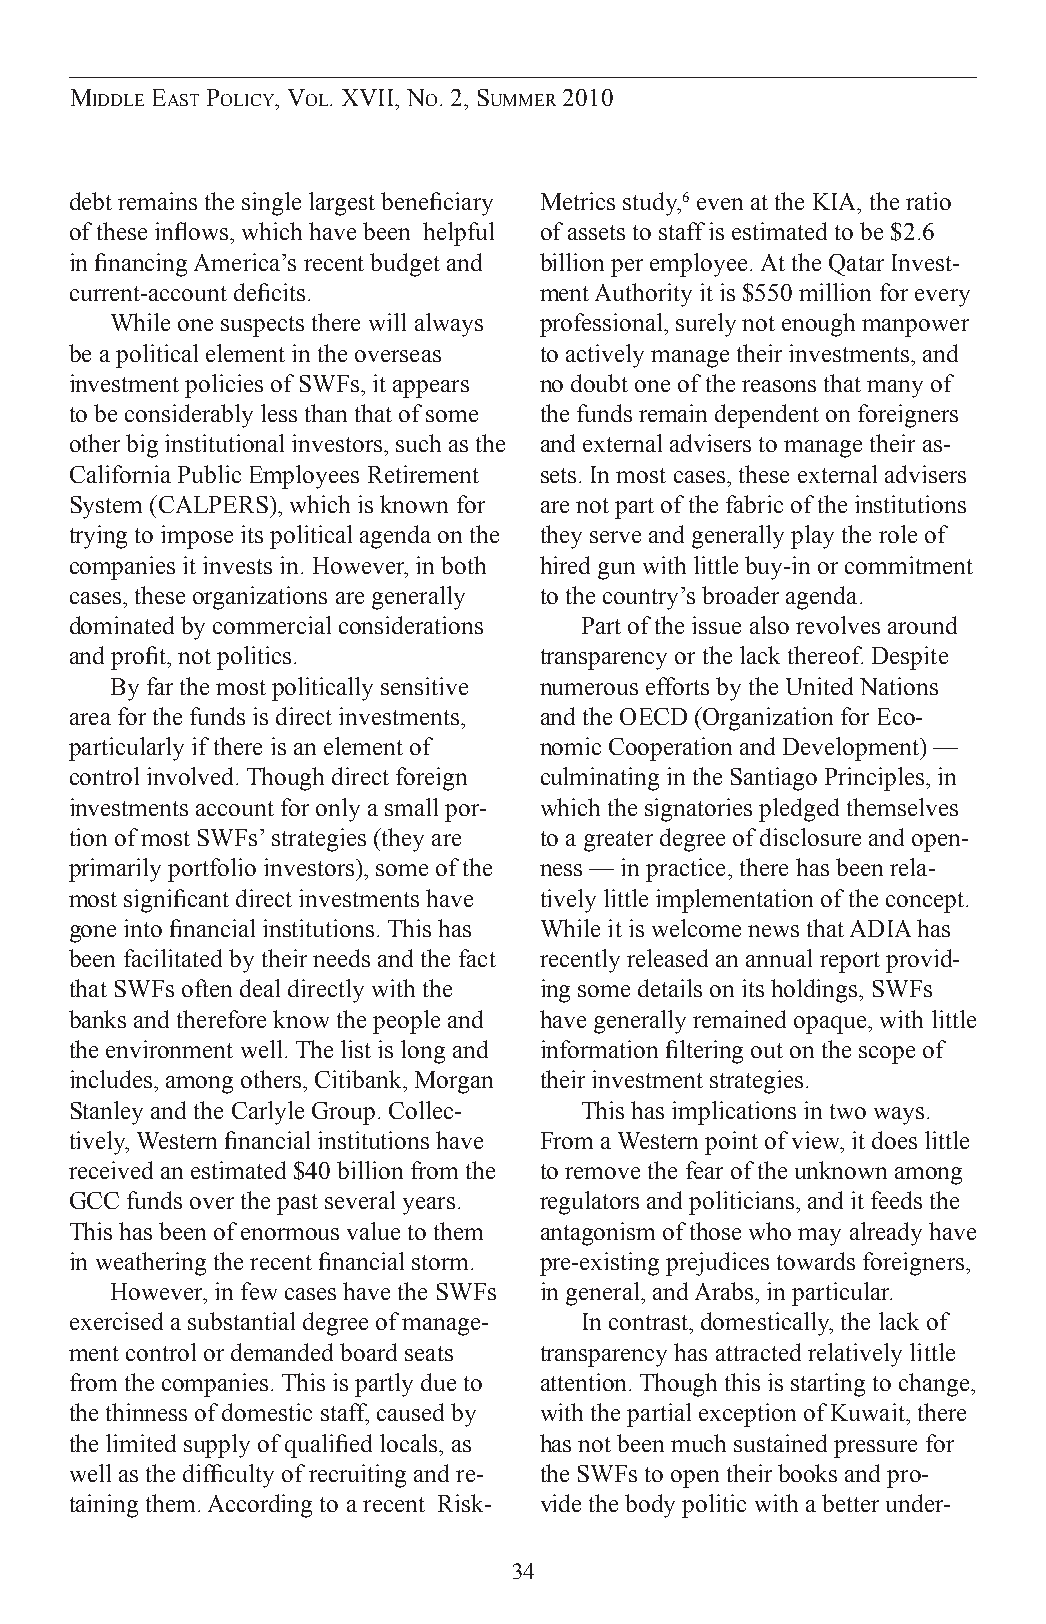 The image size is (1046, 1624). What do you see at coordinates (191, 231) in the page?
I see `inflows` at bounding box center [191, 231].
